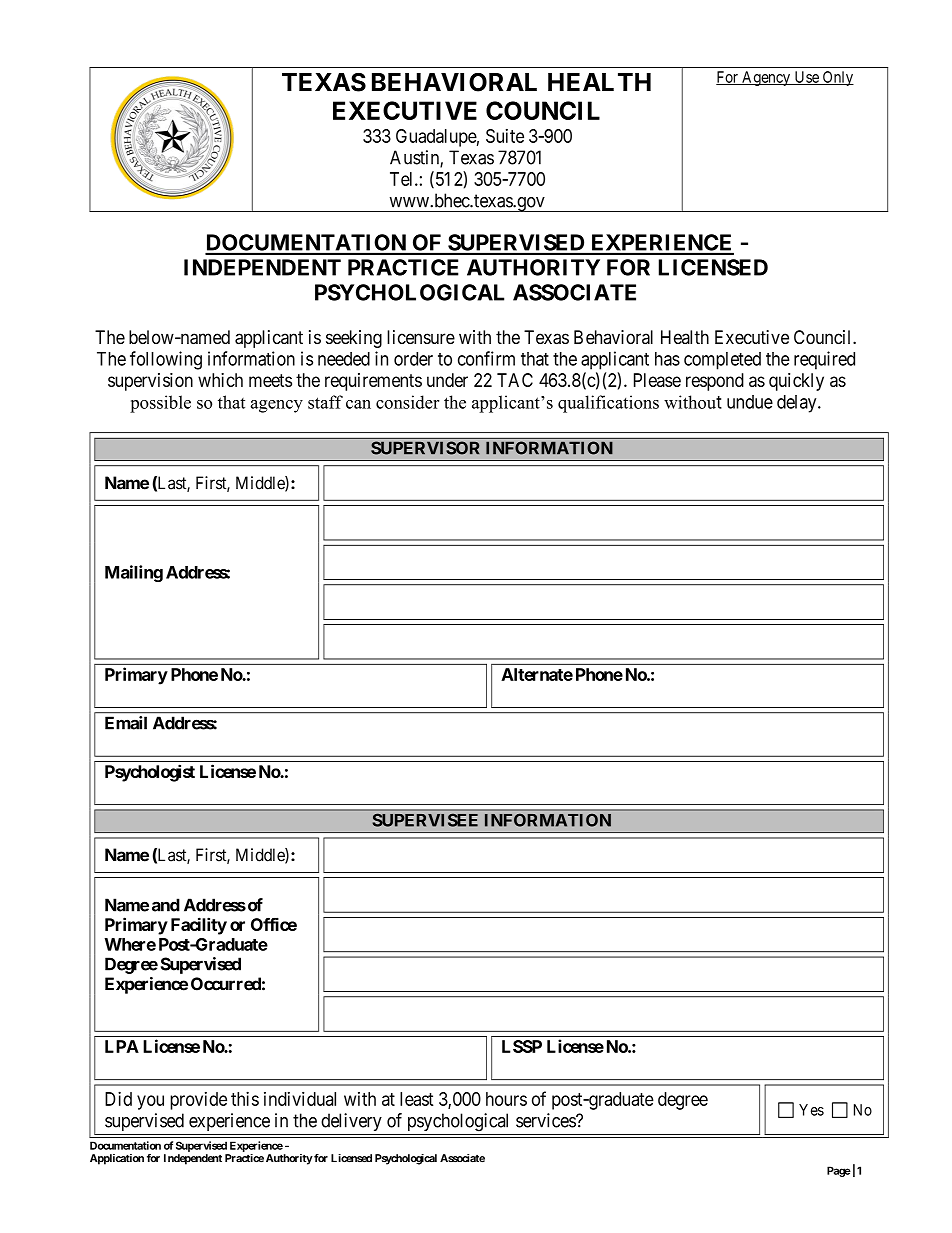 The width and height of the image is (952, 1233). I want to click on Yes, so click(811, 1110).
